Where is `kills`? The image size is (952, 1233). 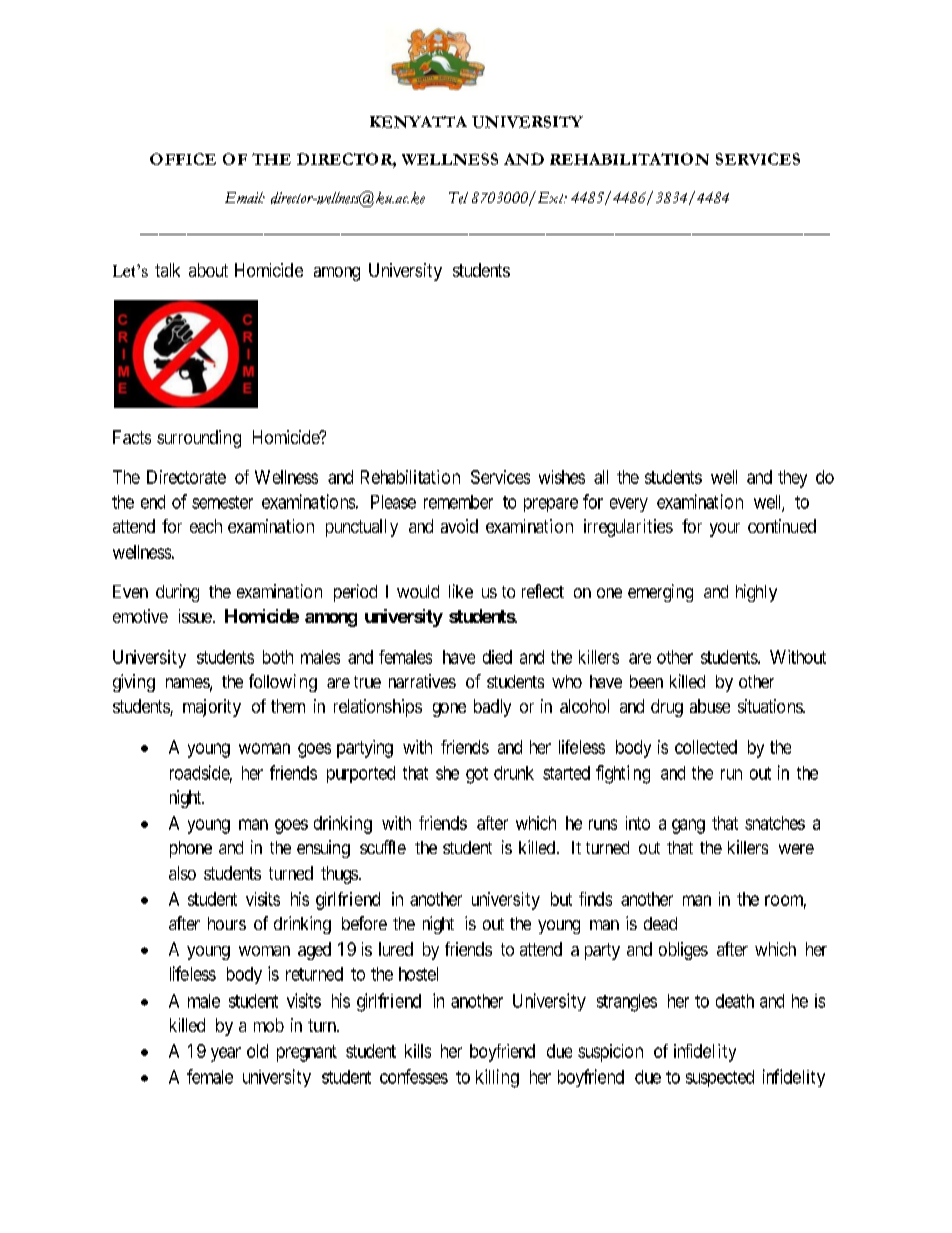
kills is located at coordinates (418, 1051).
